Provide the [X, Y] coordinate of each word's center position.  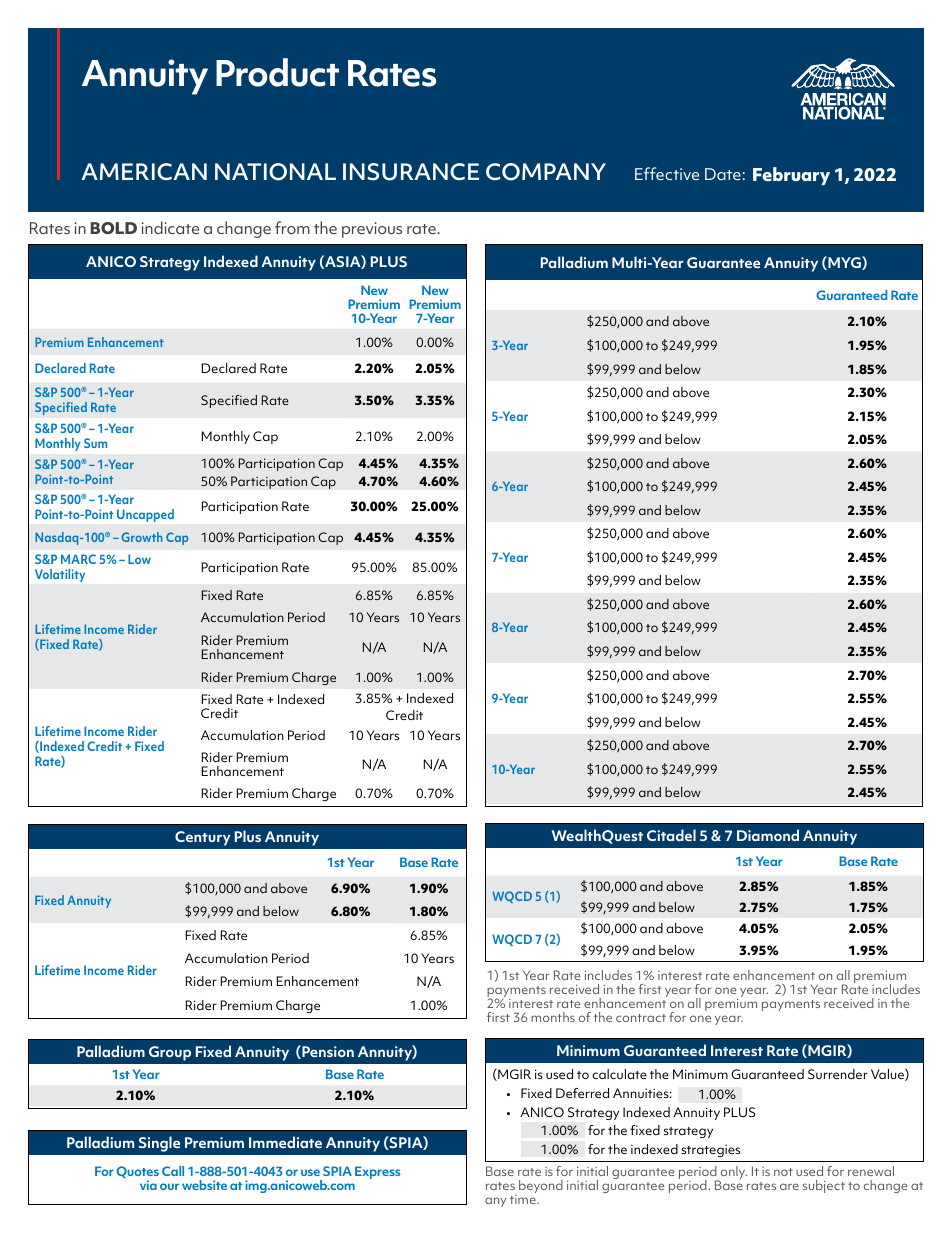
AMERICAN [144, 171]
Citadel [671, 835]
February [791, 176]
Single [159, 1144]
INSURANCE [411, 172]
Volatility [60, 575]
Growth [142, 537]
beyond [541, 1186]
